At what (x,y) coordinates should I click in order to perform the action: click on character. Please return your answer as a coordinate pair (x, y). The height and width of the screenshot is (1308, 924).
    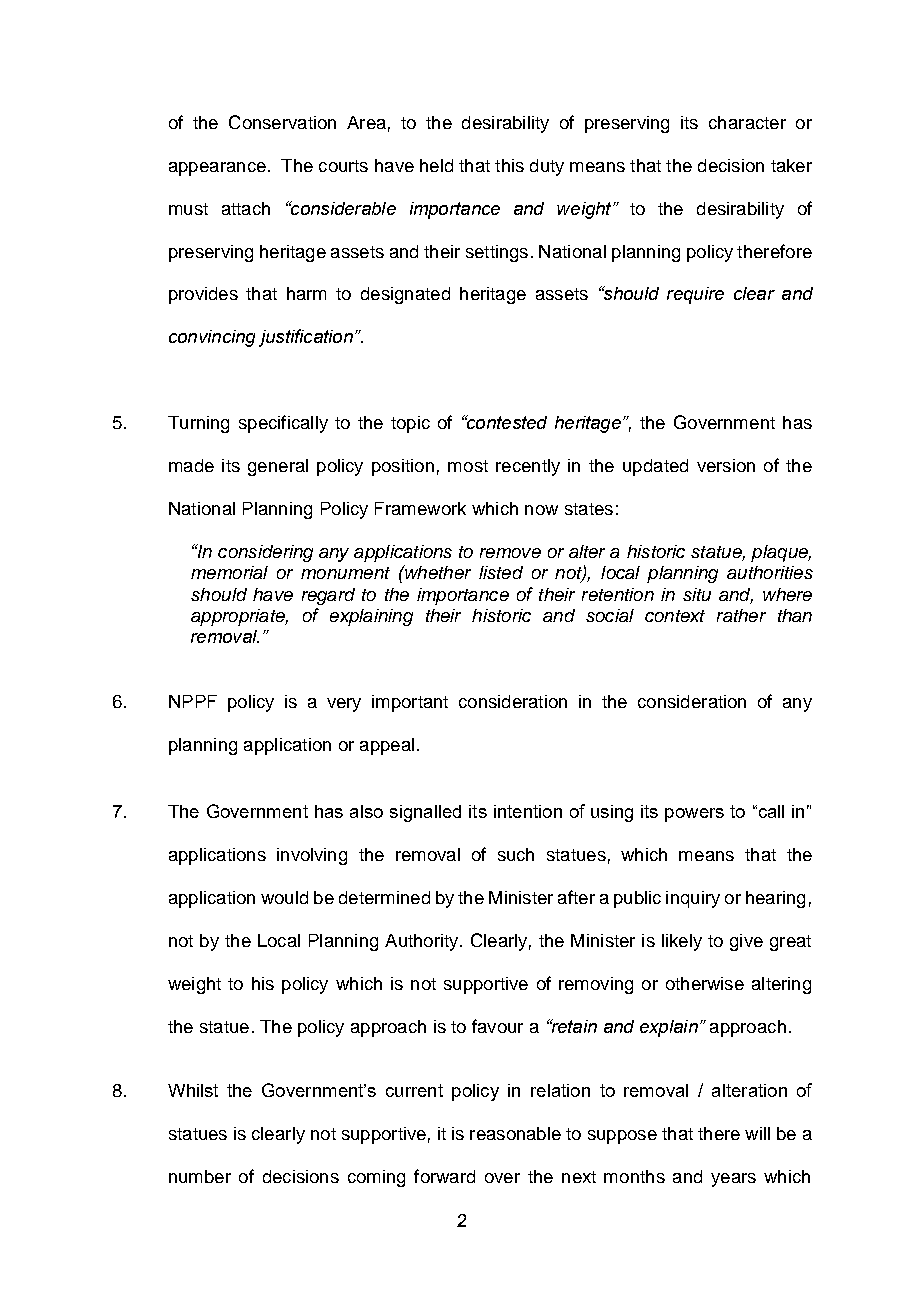
    Looking at the image, I should click on (747, 122).
